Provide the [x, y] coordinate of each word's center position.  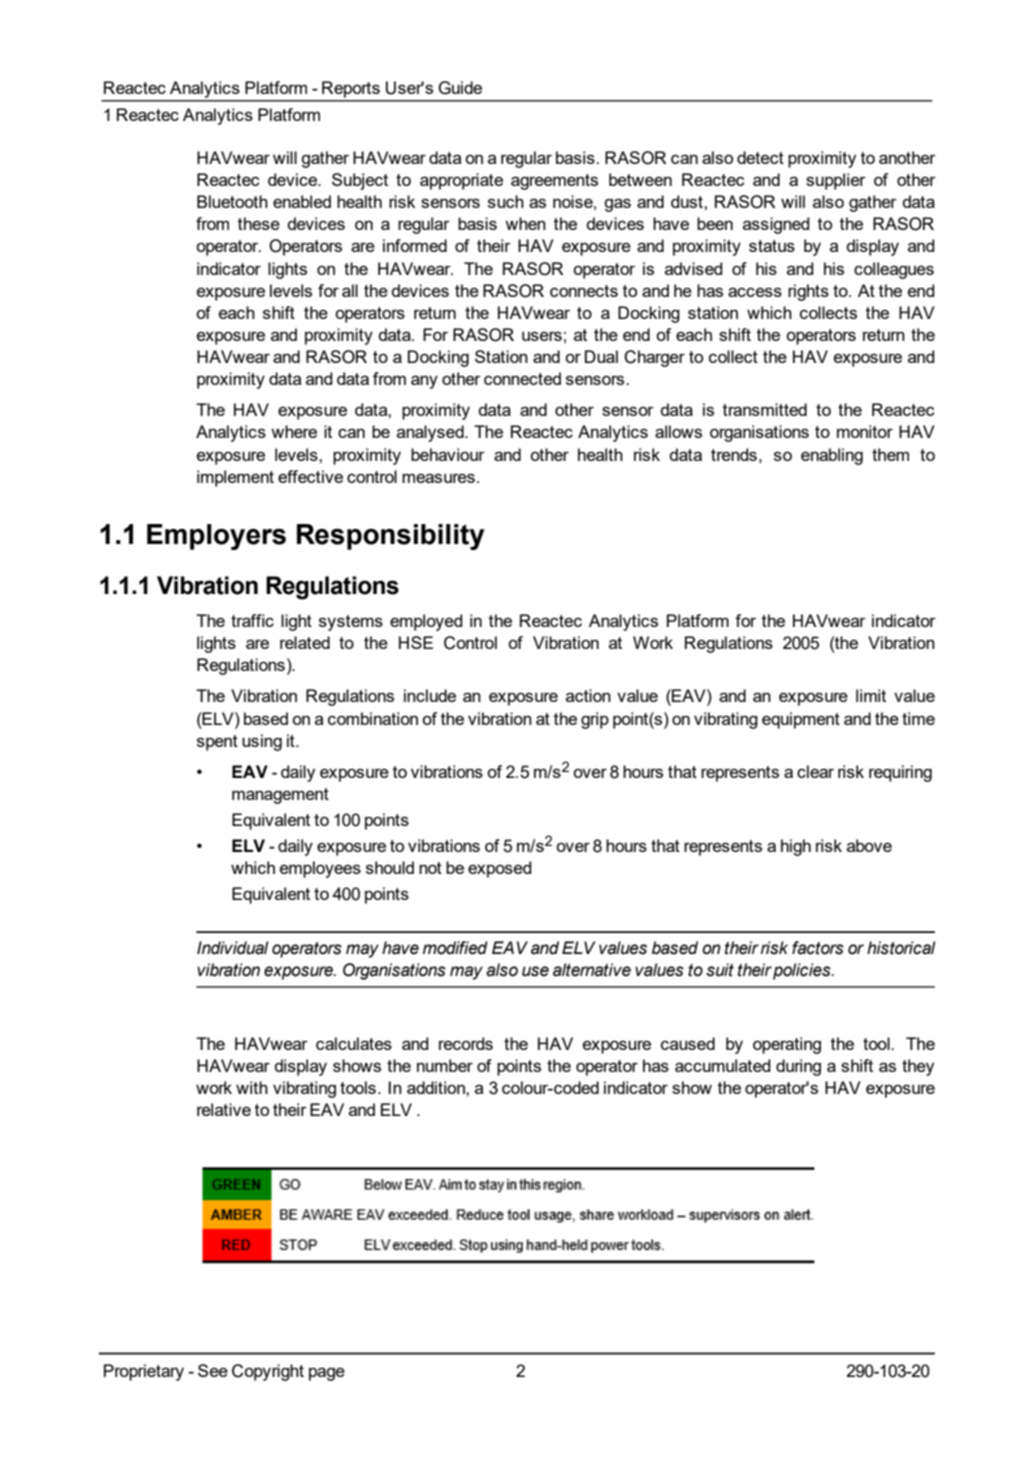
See [213, 1370]
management [280, 796]
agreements [554, 182]
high [796, 847]
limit [871, 695]
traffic [252, 620]
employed [426, 622]
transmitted [765, 409]
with [252, 1087]
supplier [836, 181]
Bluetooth [232, 201]
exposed [499, 869]
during [798, 1067]
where [294, 431]
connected [522, 378]
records [466, 1043]
